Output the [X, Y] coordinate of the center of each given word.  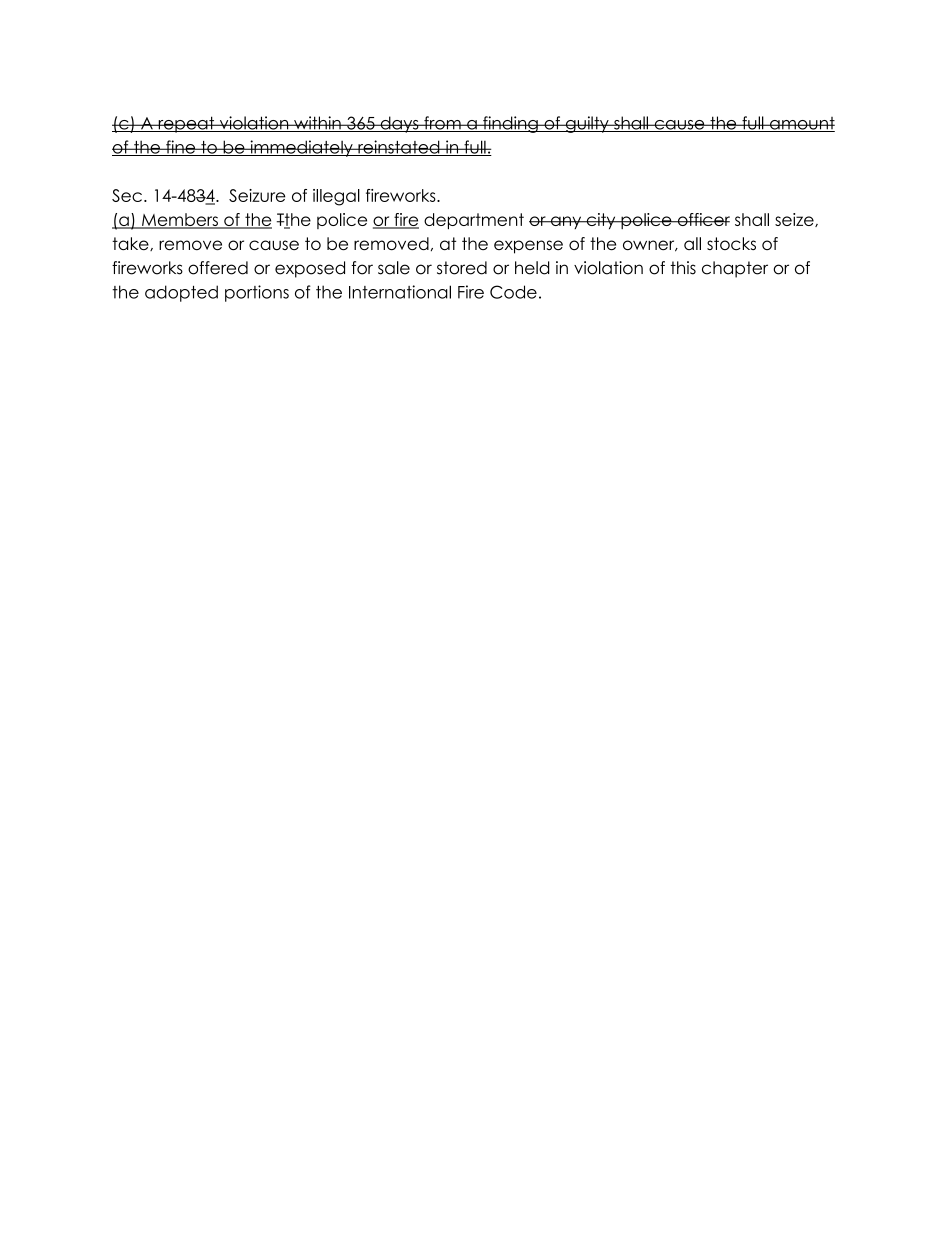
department [474, 221]
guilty [587, 124]
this [683, 268]
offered [218, 268]
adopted [181, 293]
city [601, 221]
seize [795, 220]
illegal [336, 197]
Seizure [257, 195]
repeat [186, 124]
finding [510, 124]
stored [462, 268]
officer [702, 219]
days [399, 124]
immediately [301, 148]
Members [180, 221]
